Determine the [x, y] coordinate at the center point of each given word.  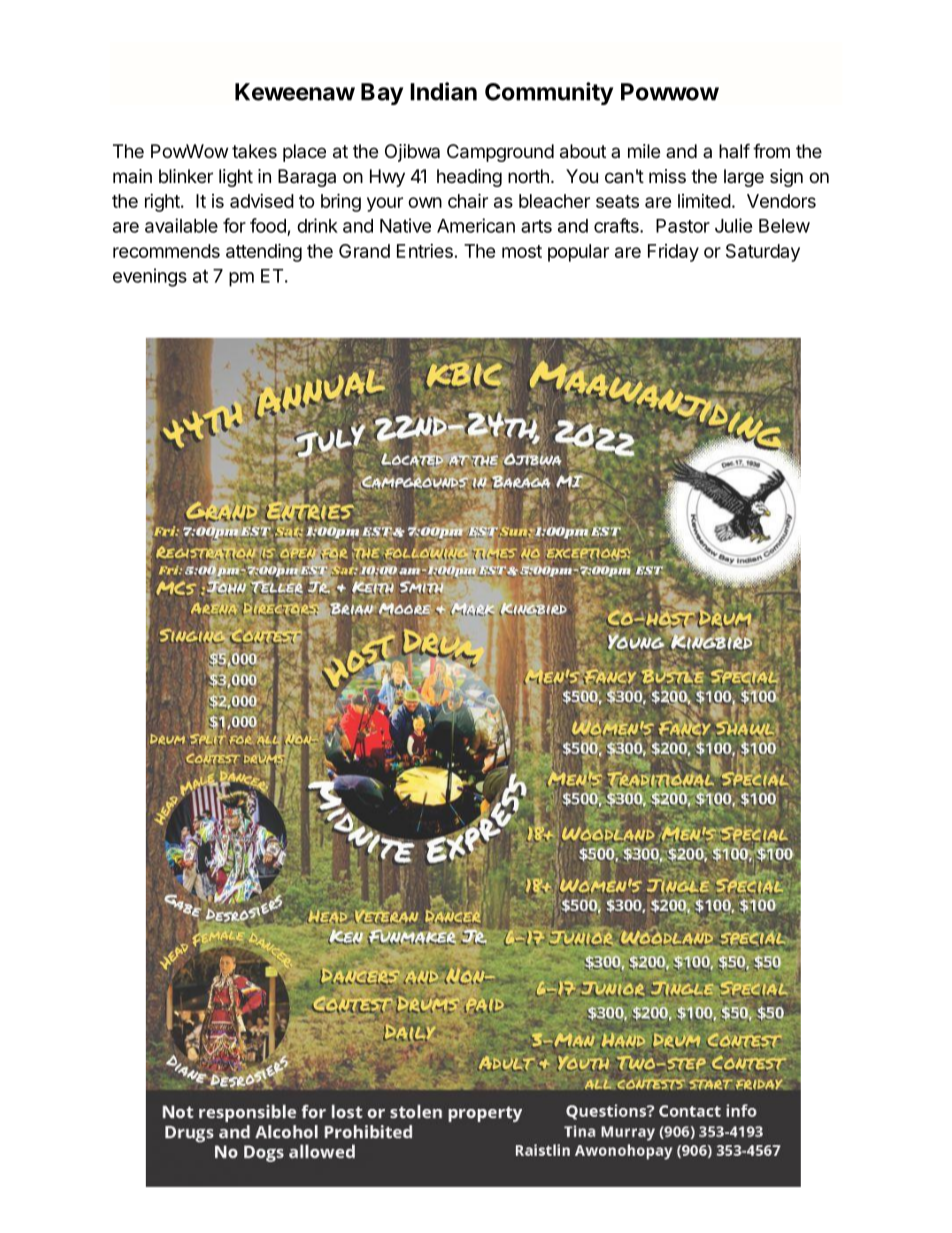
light [236, 178]
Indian [443, 91]
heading [469, 178]
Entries [425, 251]
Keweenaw [295, 92]
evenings [150, 277]
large [744, 178]
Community [549, 93]
